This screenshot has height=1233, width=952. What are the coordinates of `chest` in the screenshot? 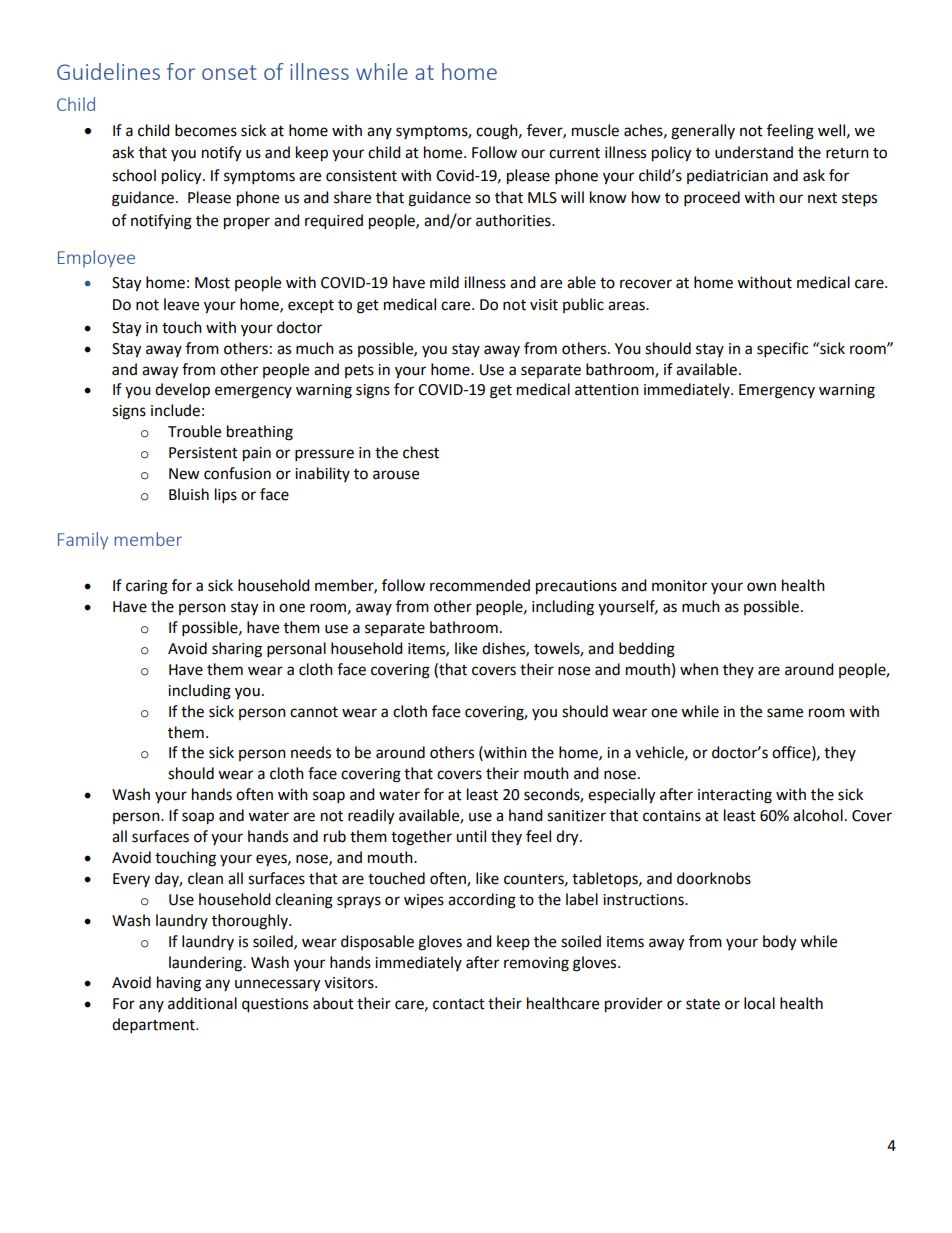 It's located at (421, 452).
